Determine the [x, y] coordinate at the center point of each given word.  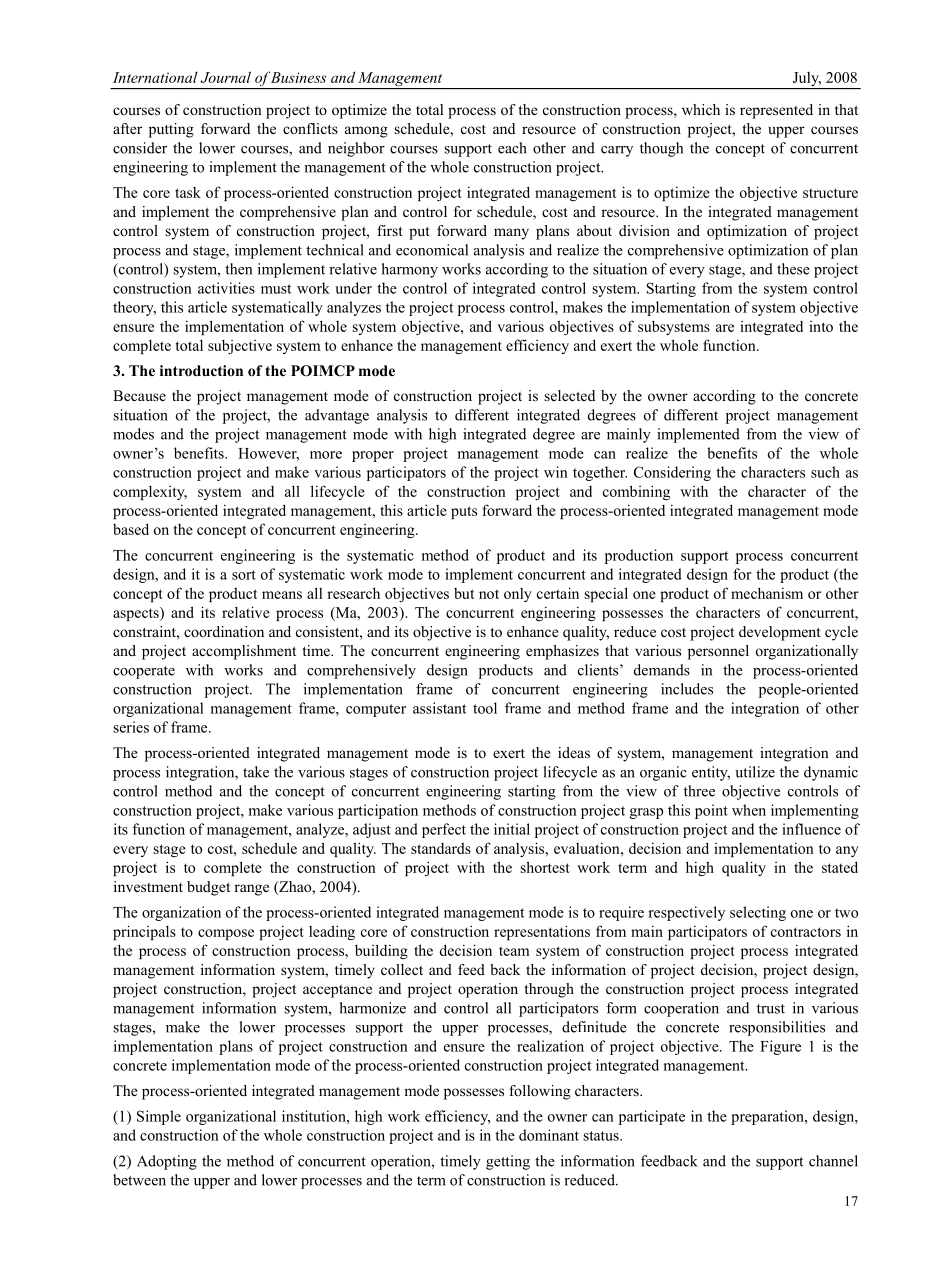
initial [512, 829]
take [256, 772]
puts [464, 512]
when [749, 810]
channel [833, 1161]
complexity [150, 492]
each [512, 148]
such [825, 472]
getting [508, 1162]
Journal [225, 77]
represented [776, 111]
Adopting [167, 1162]
